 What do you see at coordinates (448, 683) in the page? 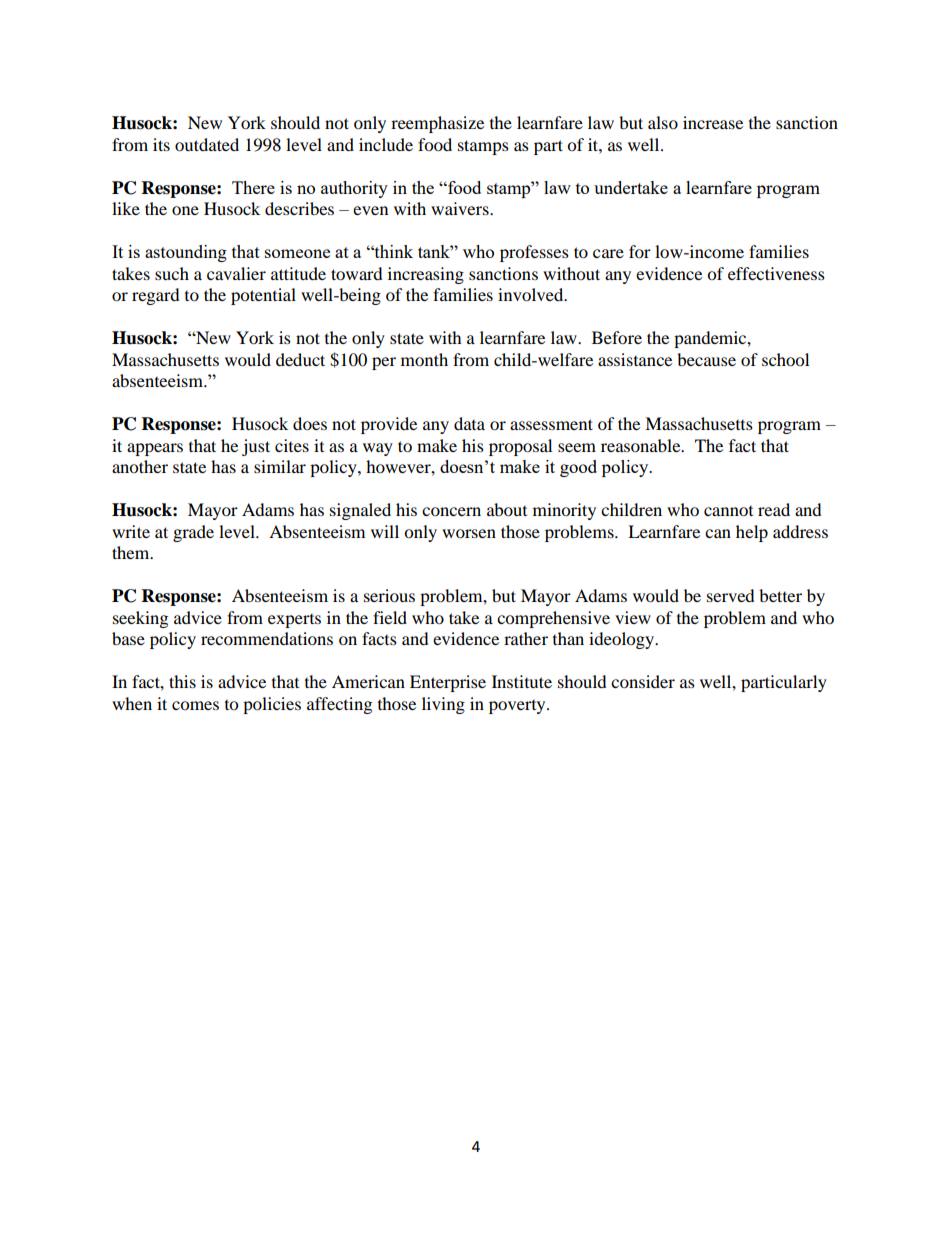
I see `Enterprise` at bounding box center [448, 683].
